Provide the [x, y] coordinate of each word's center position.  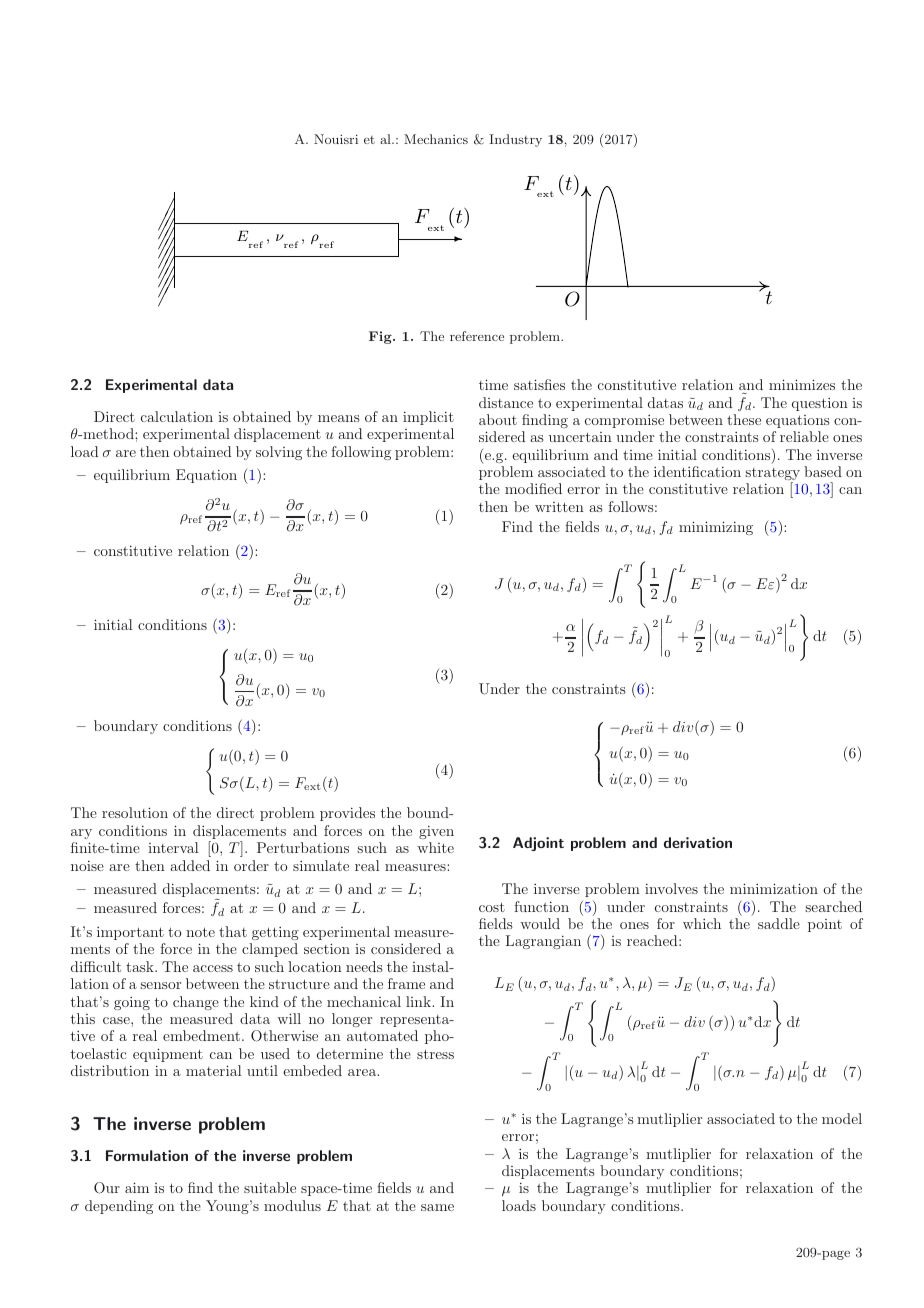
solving [279, 453]
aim [137, 1187]
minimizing [716, 528]
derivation [698, 842]
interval [173, 847]
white [435, 847]
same [437, 1207]
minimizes [802, 384]
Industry [515, 140]
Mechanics [436, 139]
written [559, 507]
